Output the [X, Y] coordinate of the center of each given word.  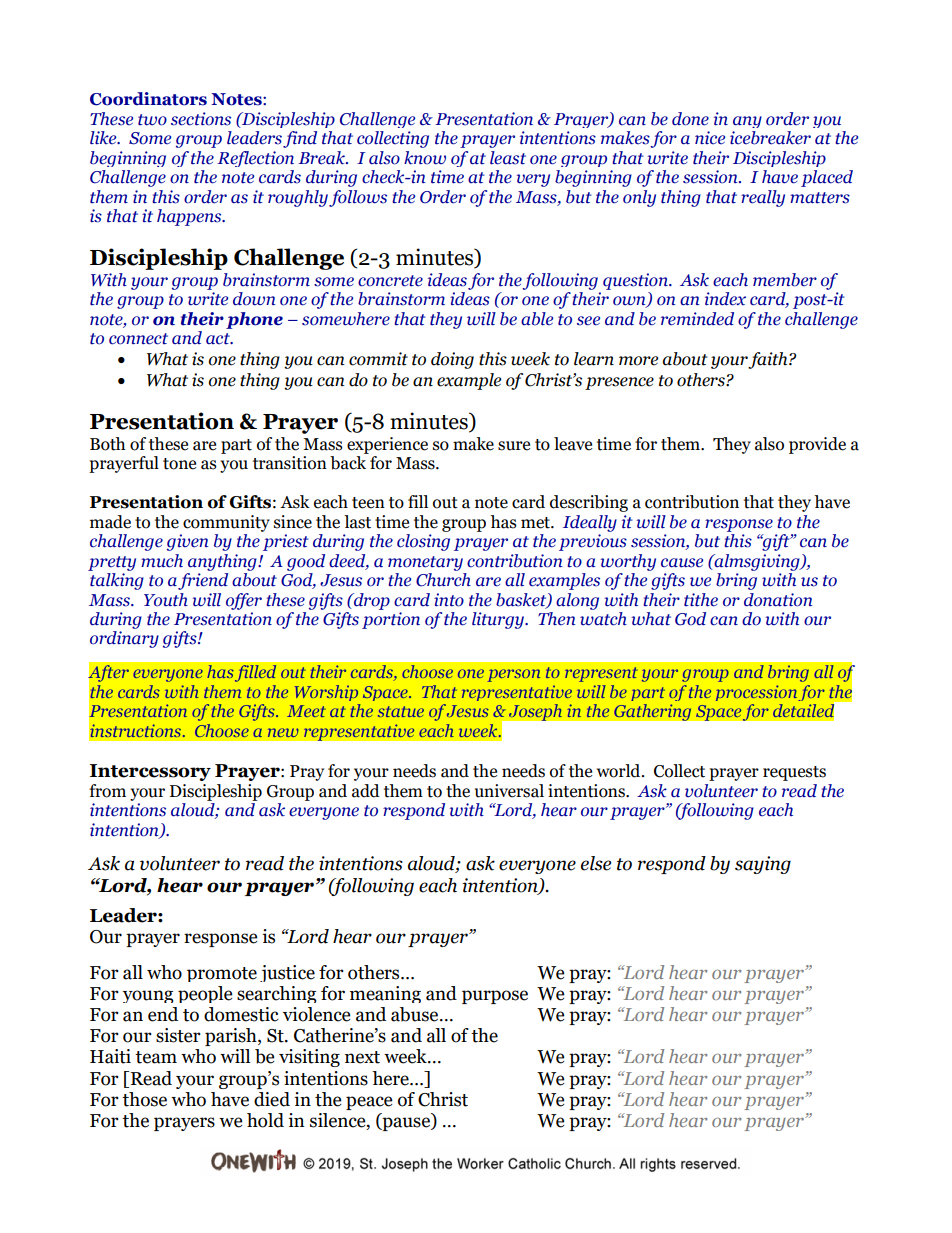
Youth [166, 600]
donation [778, 600]
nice [710, 138]
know [425, 158]
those [144, 1099]
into [449, 600]
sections [201, 119]
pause [406, 1124]
